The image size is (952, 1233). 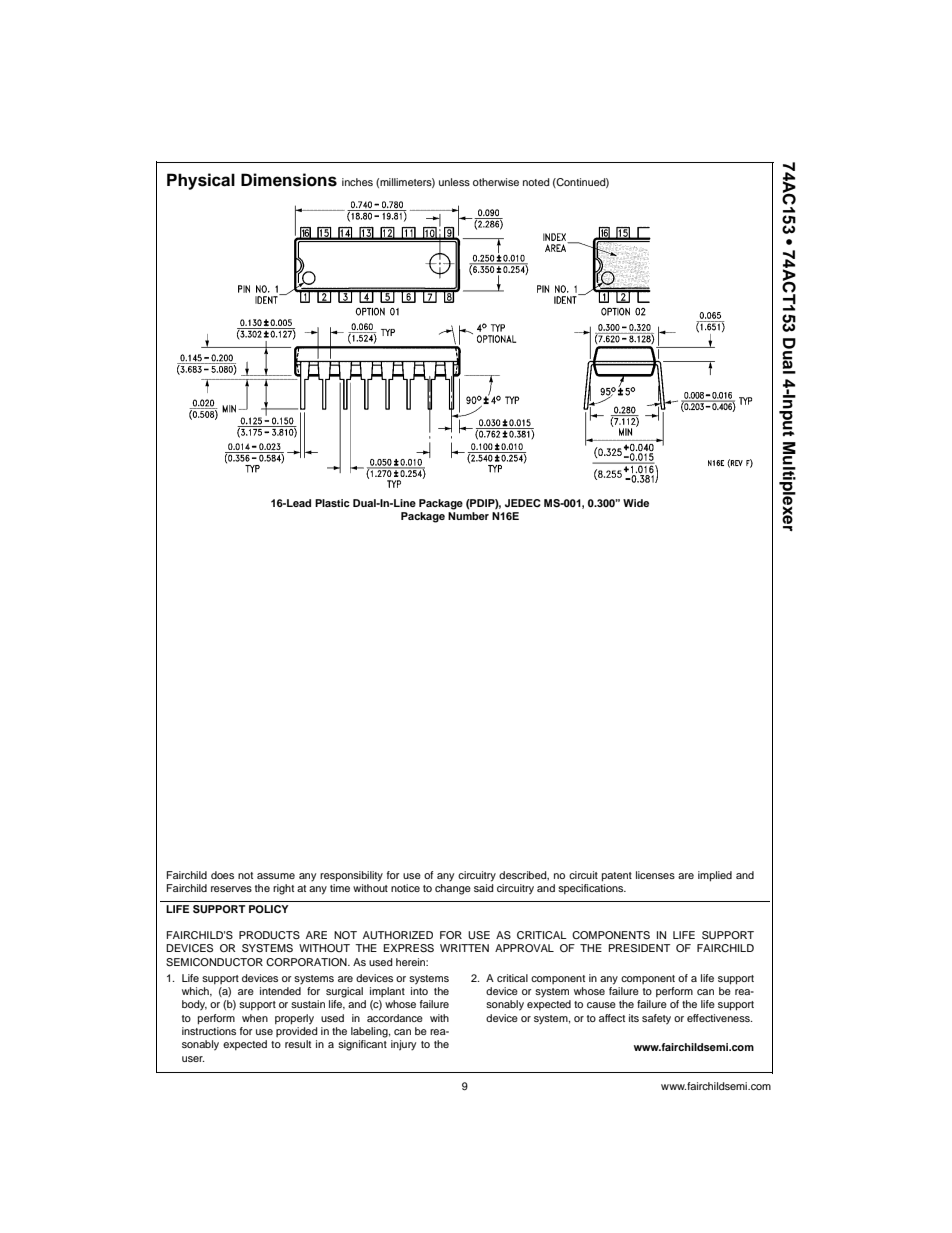 I want to click on injury, so click(x=403, y=1045).
